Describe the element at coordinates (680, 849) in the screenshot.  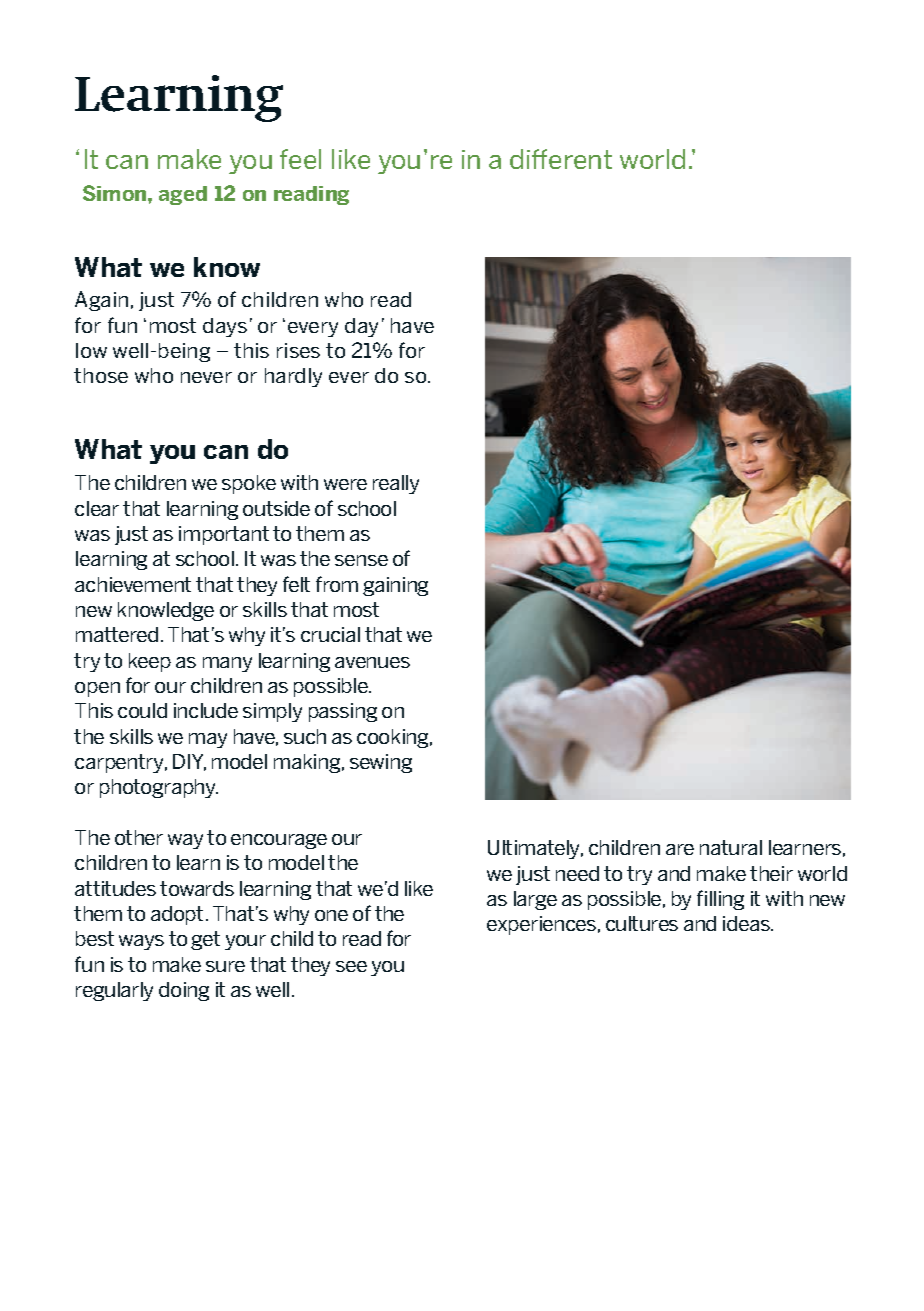
I see `are` at that location.
